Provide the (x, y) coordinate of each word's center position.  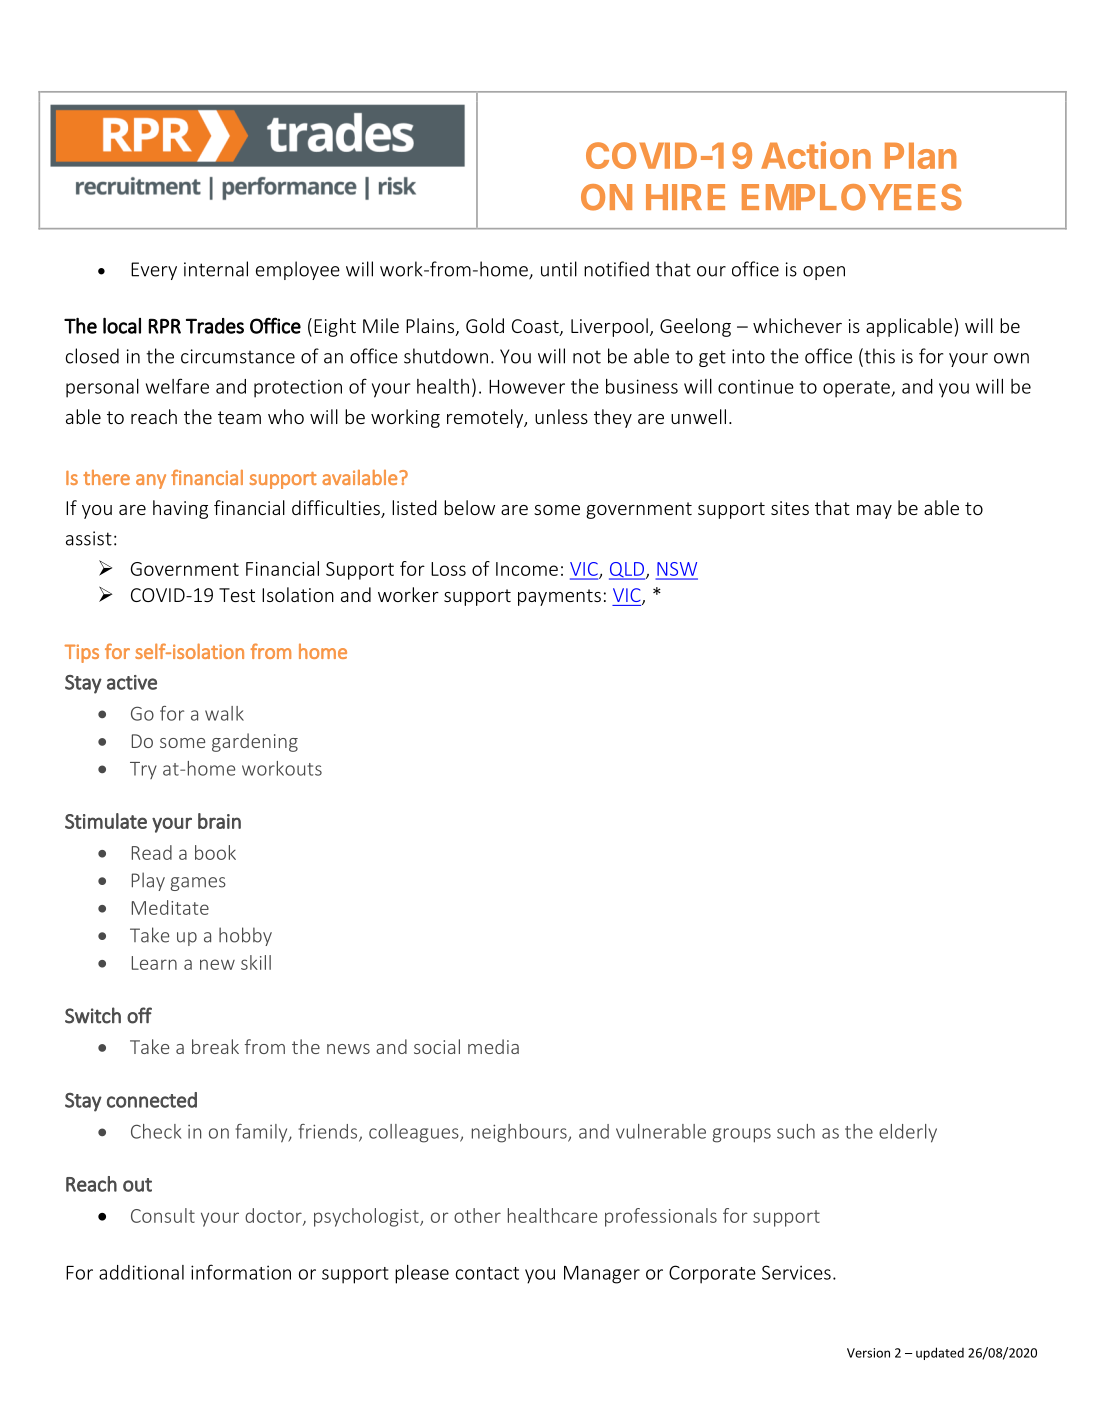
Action (816, 155)
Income (527, 569)
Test (237, 595)
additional (141, 1272)
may (874, 512)
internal (216, 269)
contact (487, 1273)
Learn (154, 963)
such (796, 1131)
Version (868, 1353)
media (493, 1046)
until (559, 269)
